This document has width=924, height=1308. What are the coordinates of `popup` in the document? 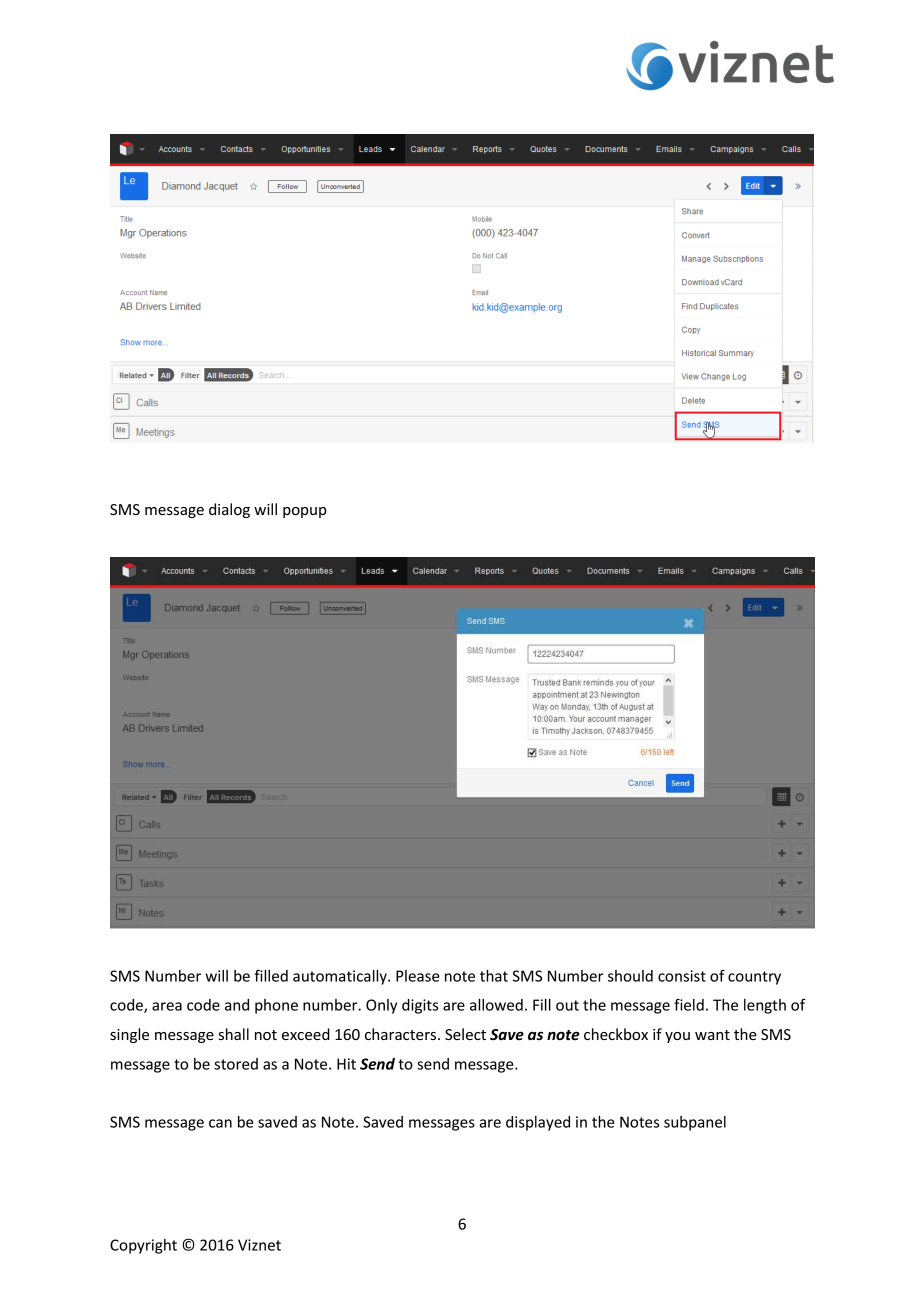 It's located at (305, 512).
